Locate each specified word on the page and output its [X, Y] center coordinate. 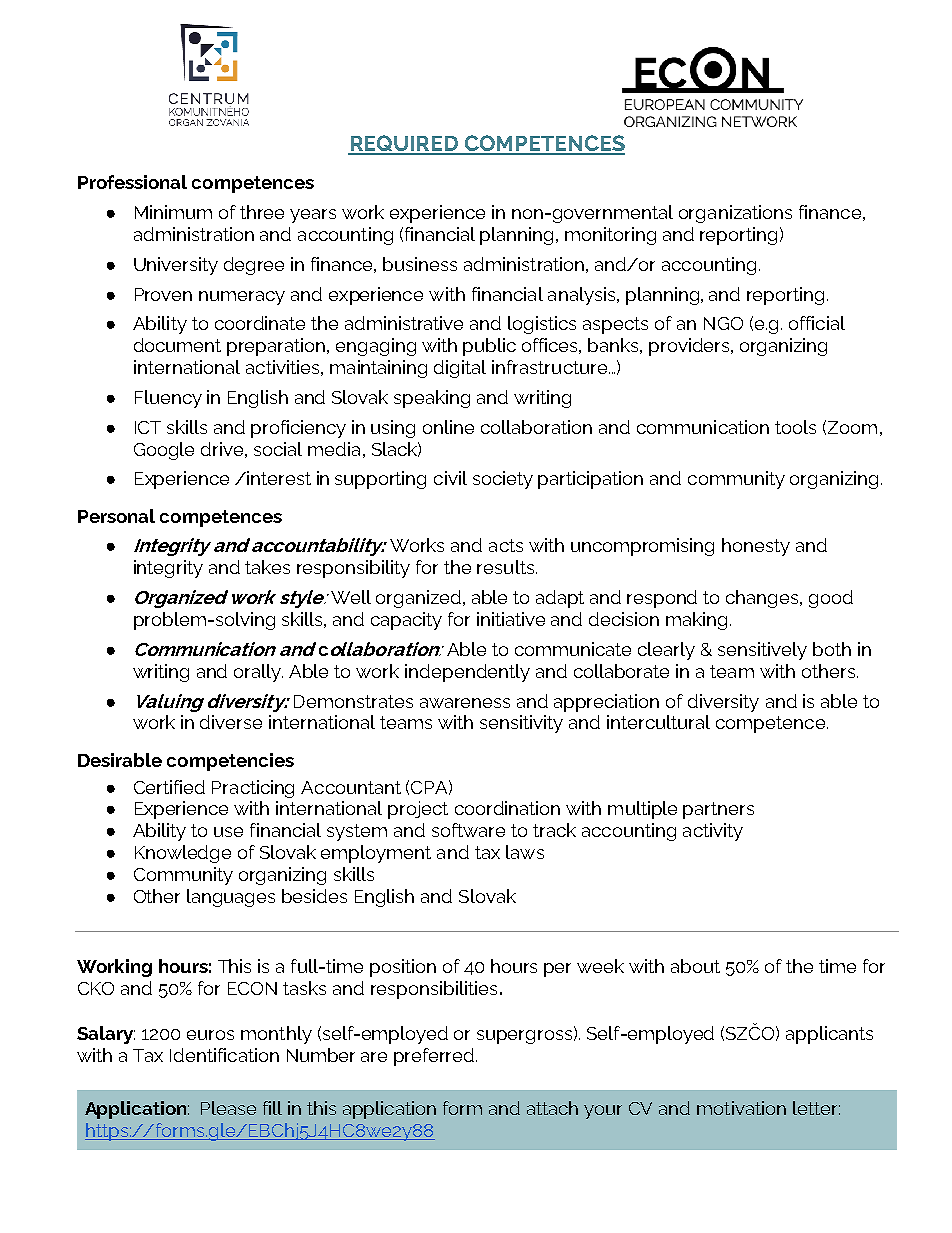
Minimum [173, 212]
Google [164, 451]
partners [718, 810]
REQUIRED [404, 144]
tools [795, 427]
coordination [507, 808]
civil [450, 478]
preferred [435, 1057]
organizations [735, 214]
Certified [169, 787]
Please [228, 1108]
